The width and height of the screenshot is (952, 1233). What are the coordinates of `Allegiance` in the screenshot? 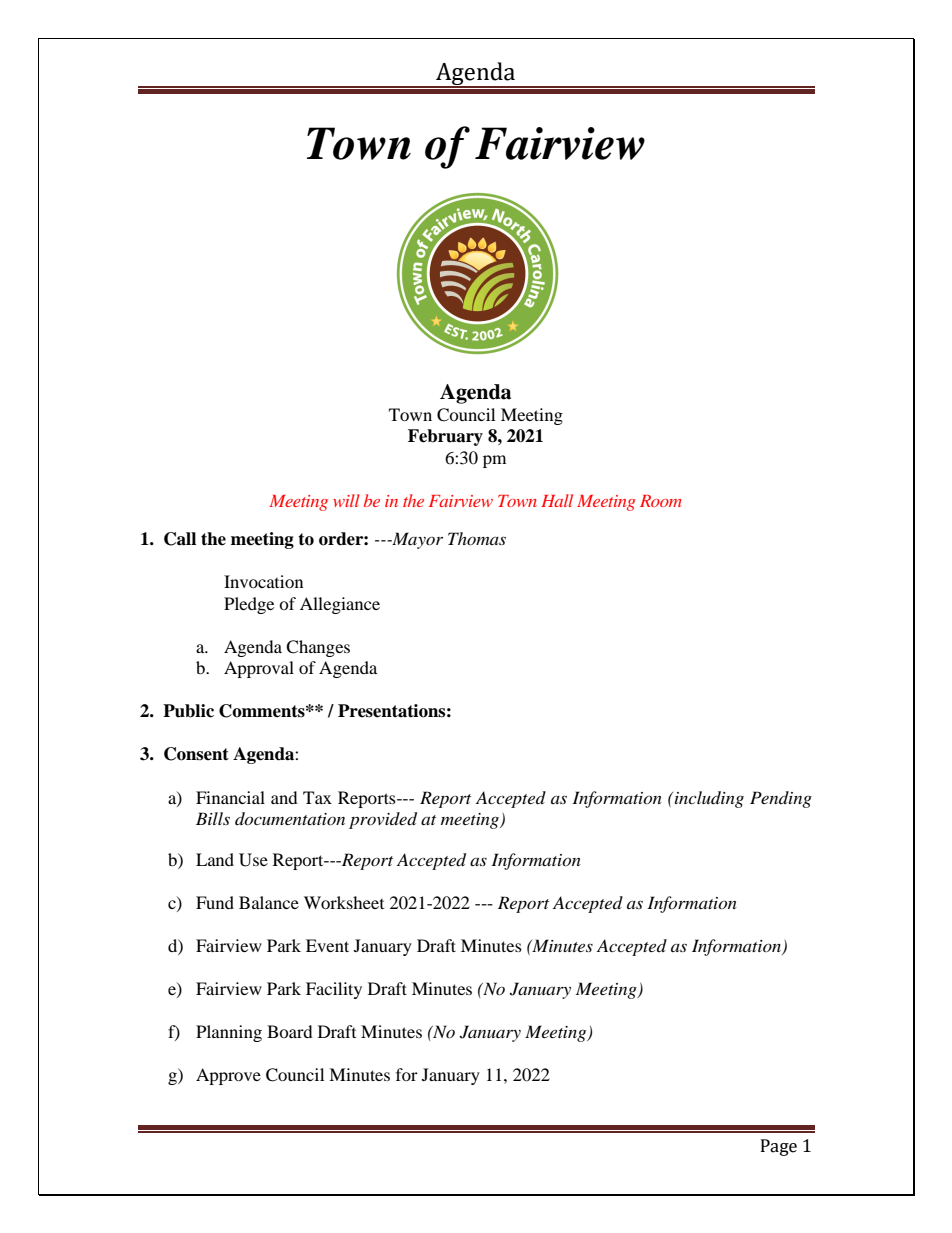 It's located at (340, 605).
